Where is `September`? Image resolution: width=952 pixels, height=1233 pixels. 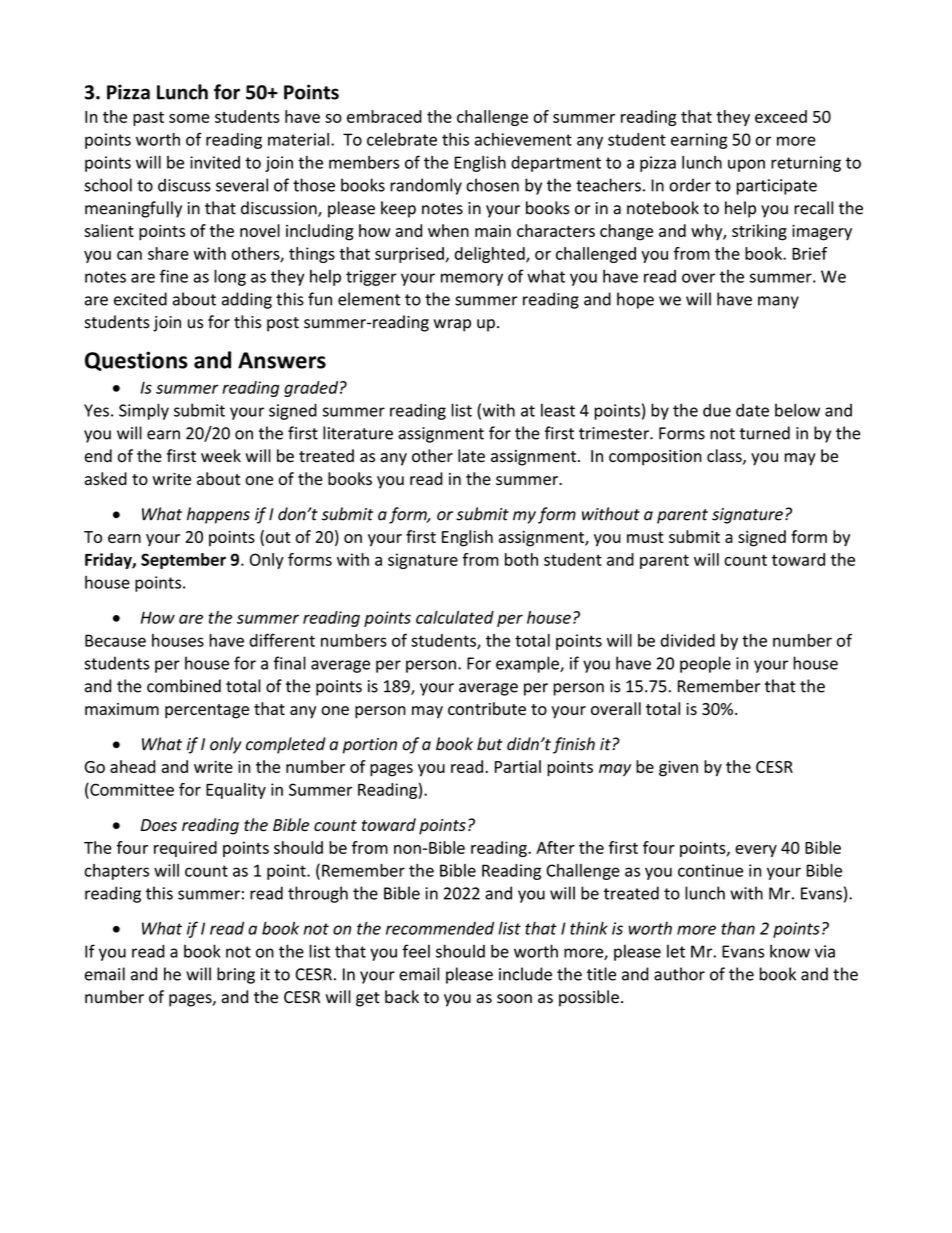 September is located at coordinates (183, 561).
